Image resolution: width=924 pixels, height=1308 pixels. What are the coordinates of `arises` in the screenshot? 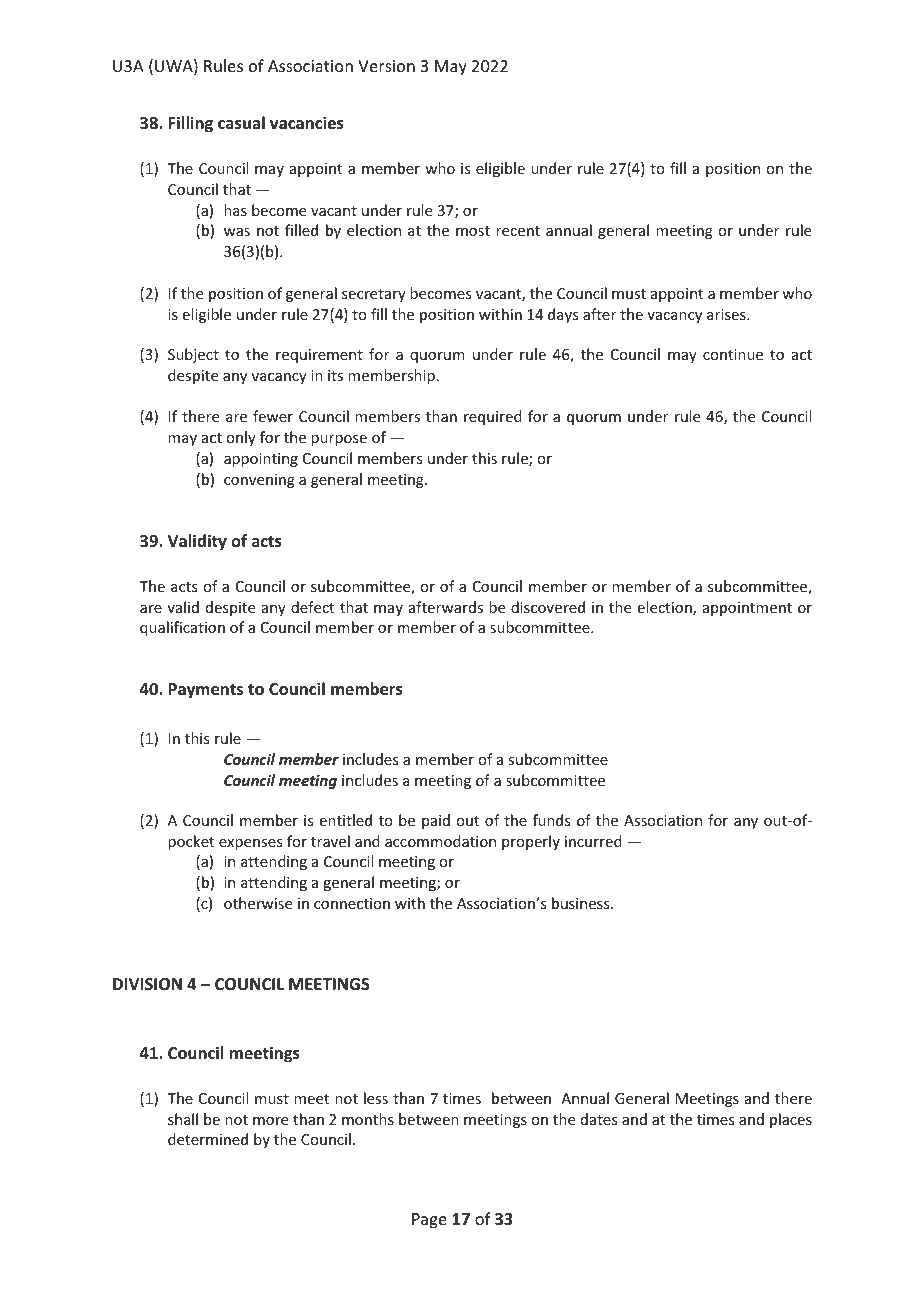 It's located at (727, 314).
